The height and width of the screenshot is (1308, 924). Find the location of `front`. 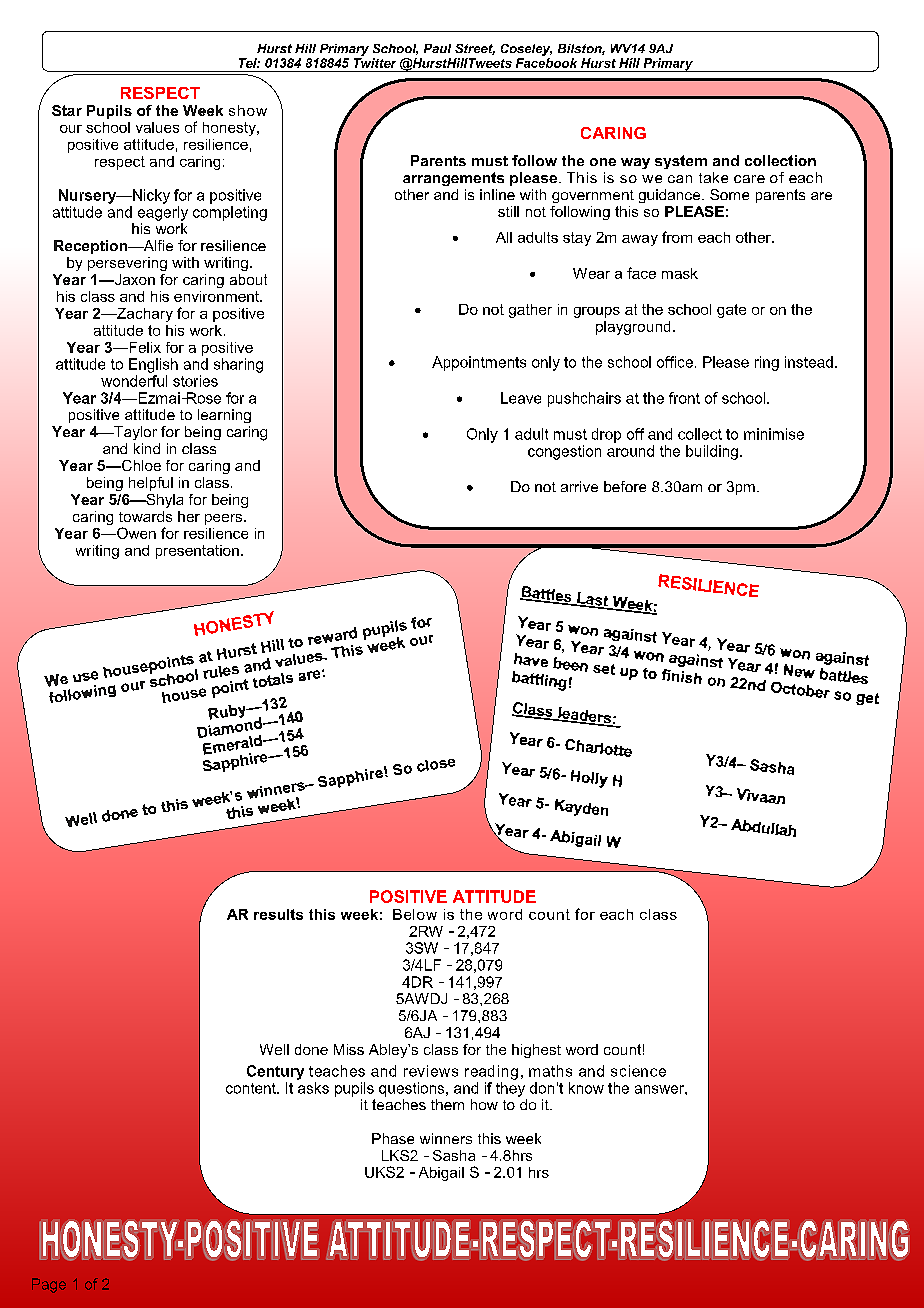

front is located at coordinates (684, 398).
